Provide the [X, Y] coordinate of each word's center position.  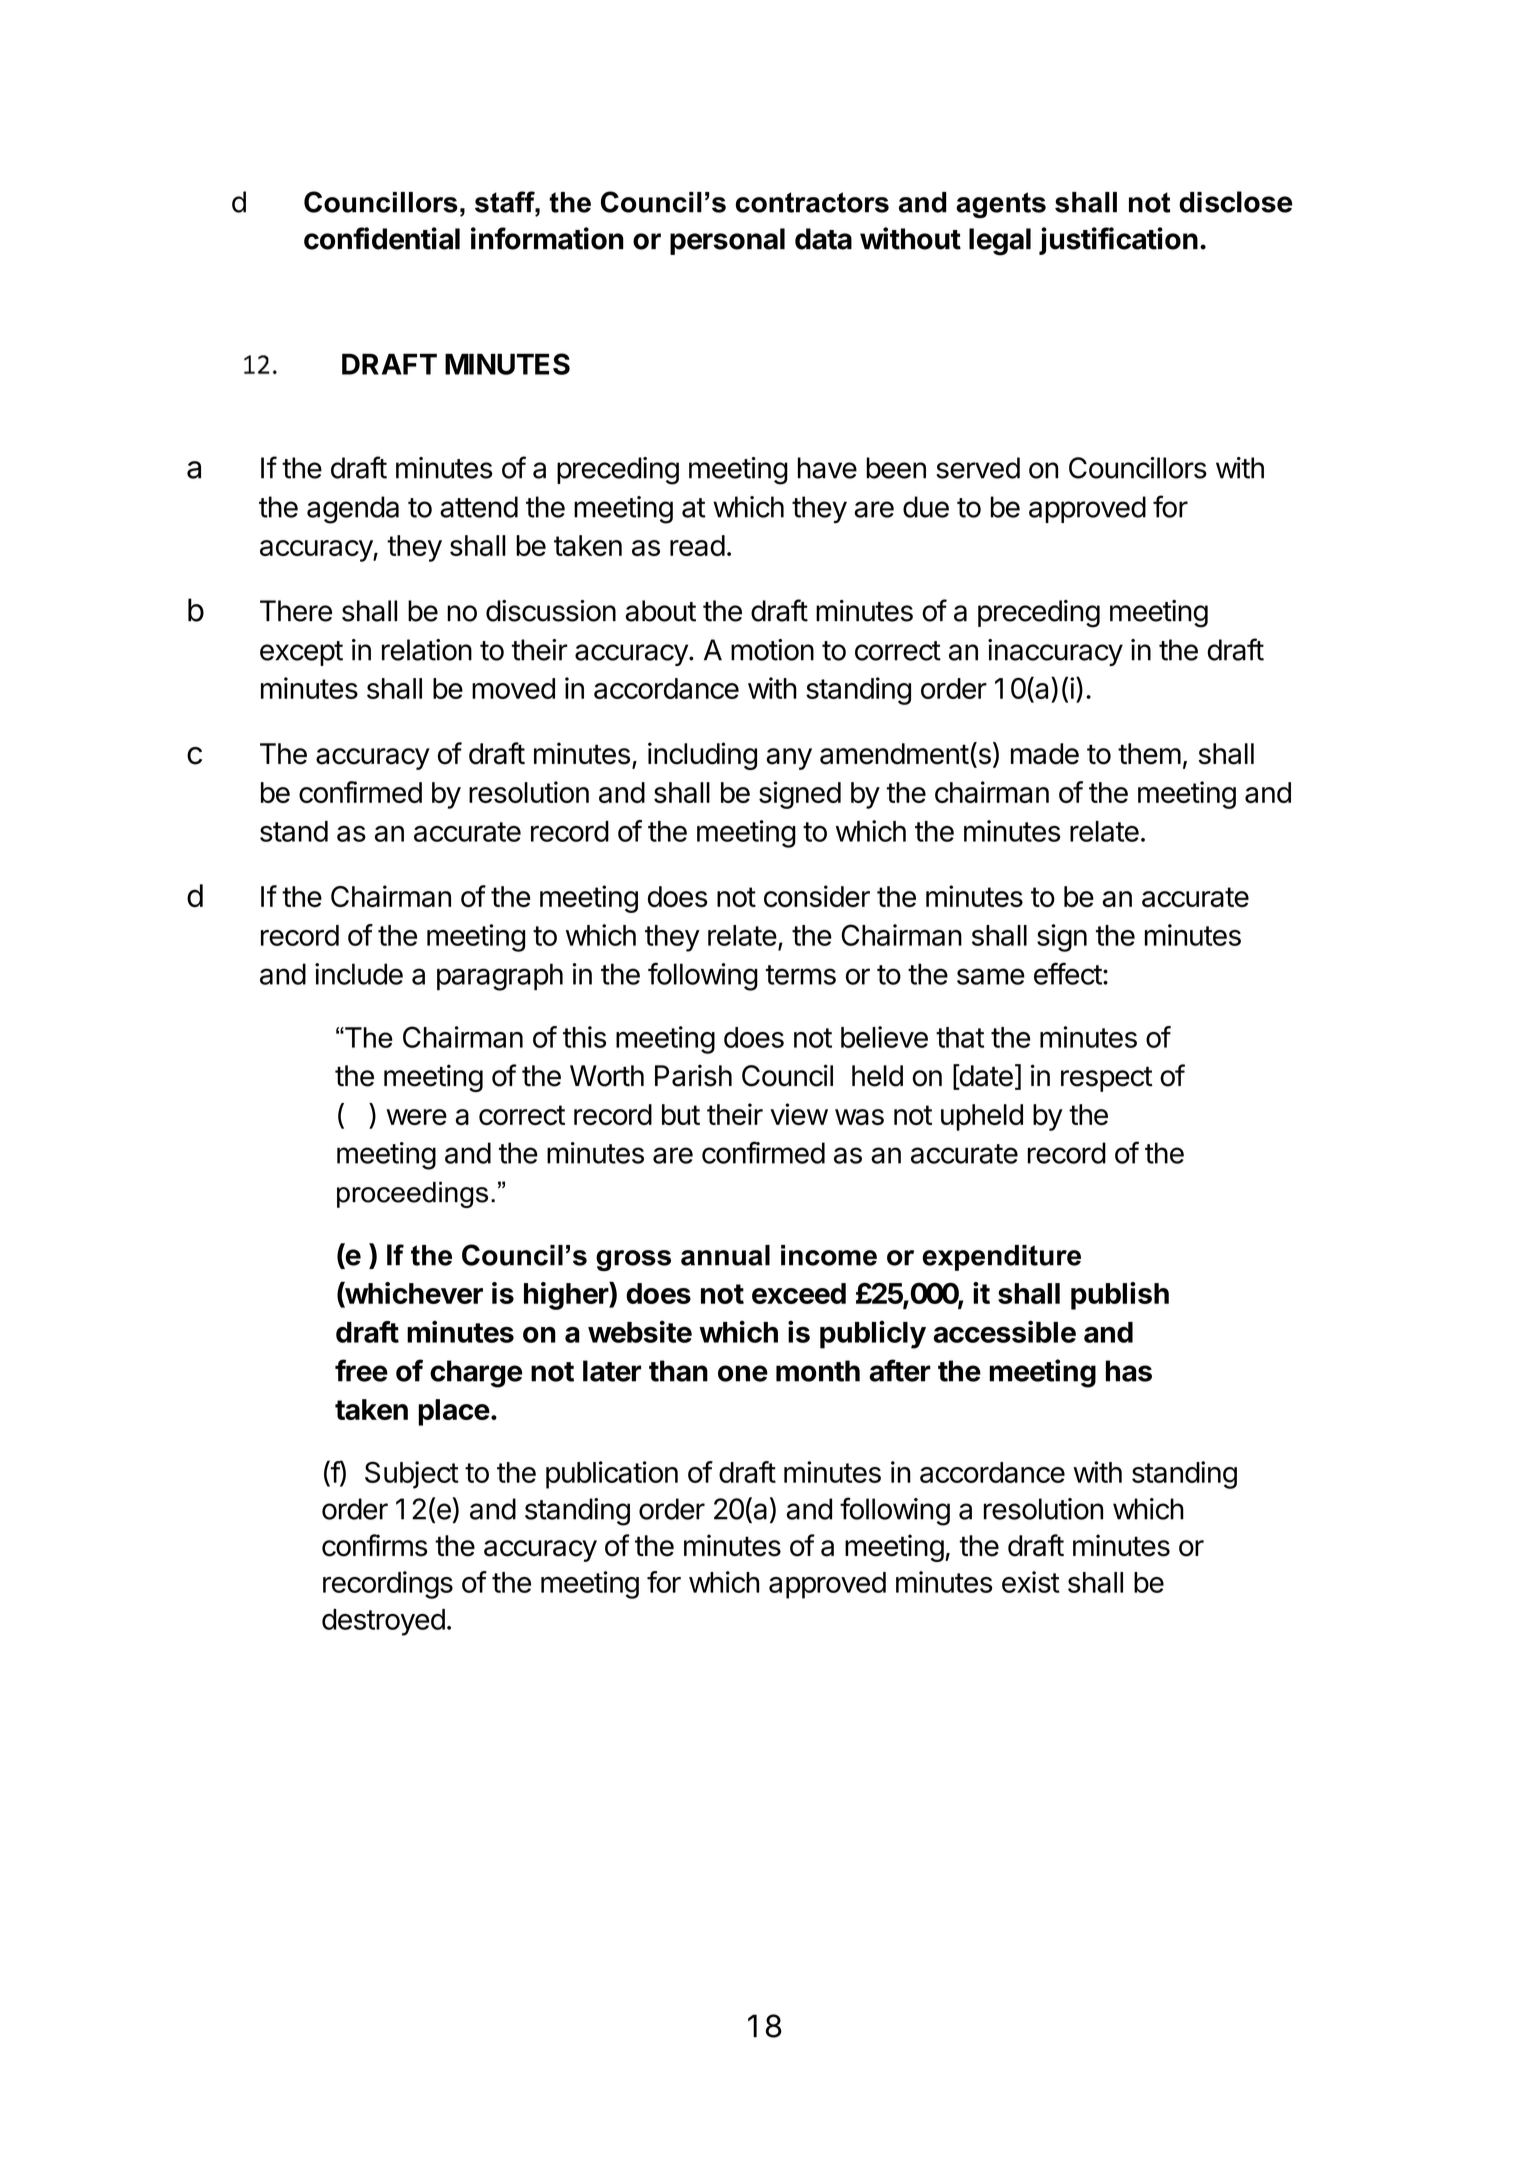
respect [1107, 1079]
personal [727, 241]
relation [427, 650]
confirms [374, 1545]
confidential [382, 238]
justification [1118, 241]
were [416, 1117]
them [1149, 754]
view [799, 1114]
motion [772, 650]
